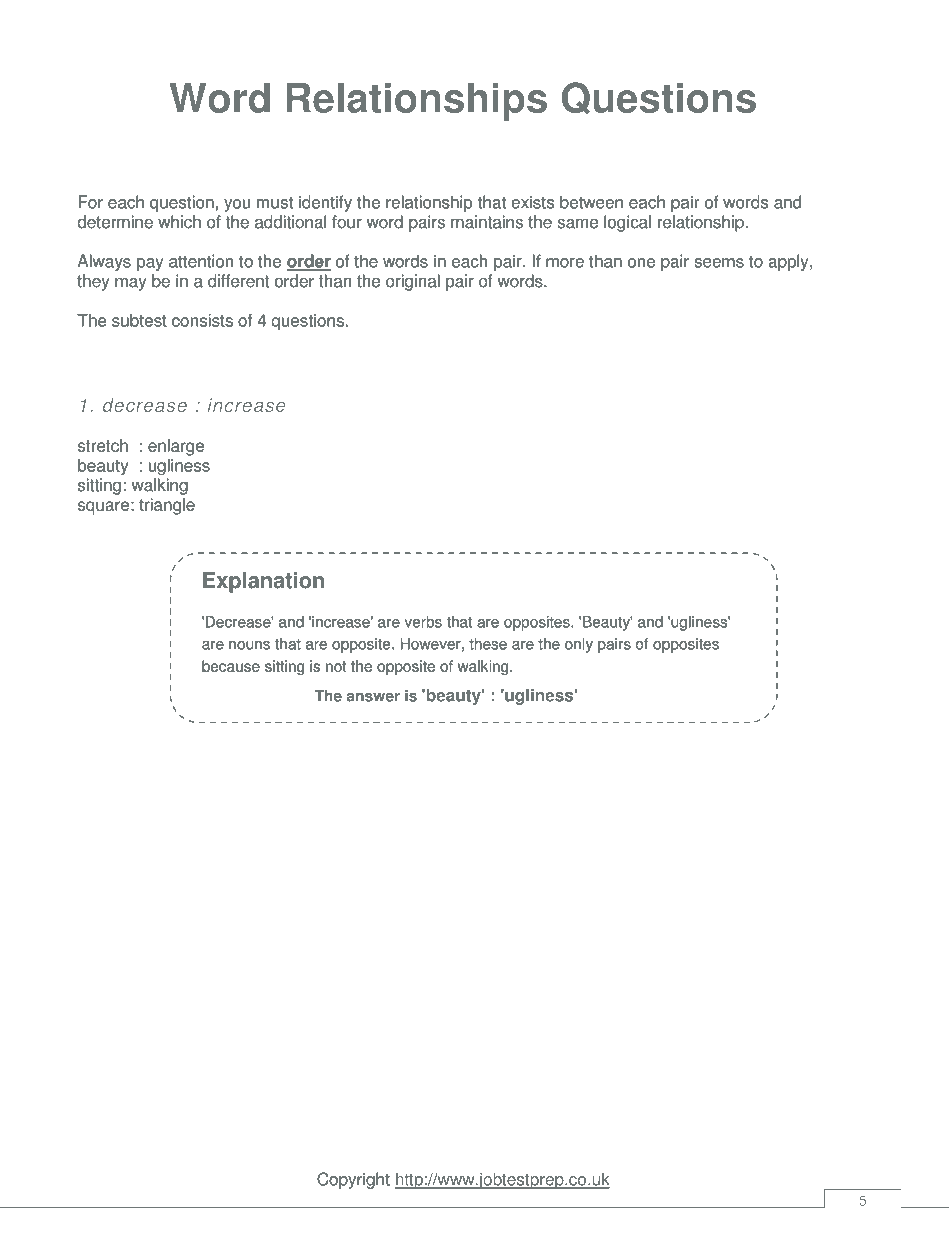  Describe the element at coordinates (231, 666) in the document. I see `because` at that location.
